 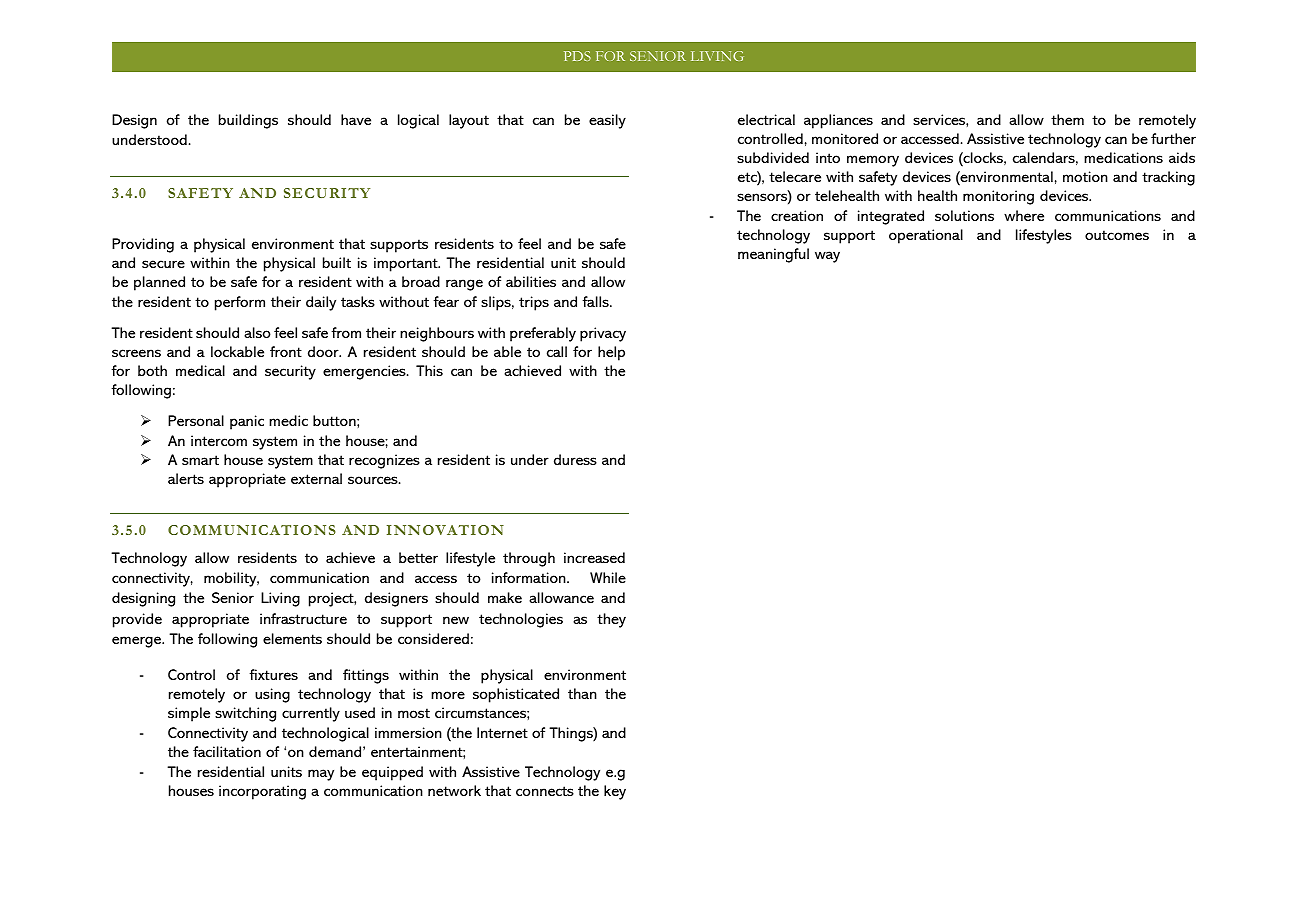 I want to click on meaningful, so click(x=773, y=255).
